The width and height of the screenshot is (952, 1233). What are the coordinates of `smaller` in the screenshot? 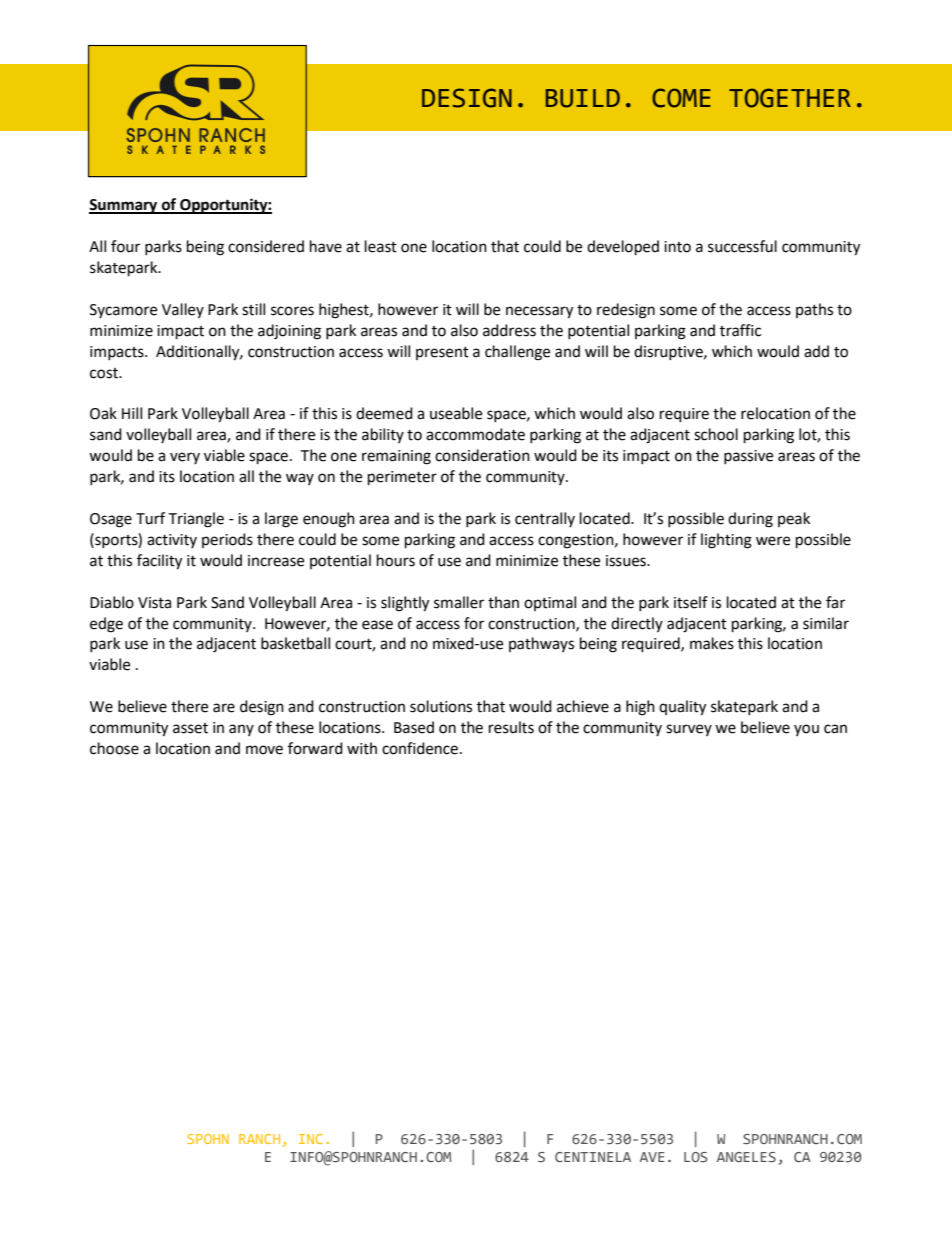 It's located at (459, 602).
